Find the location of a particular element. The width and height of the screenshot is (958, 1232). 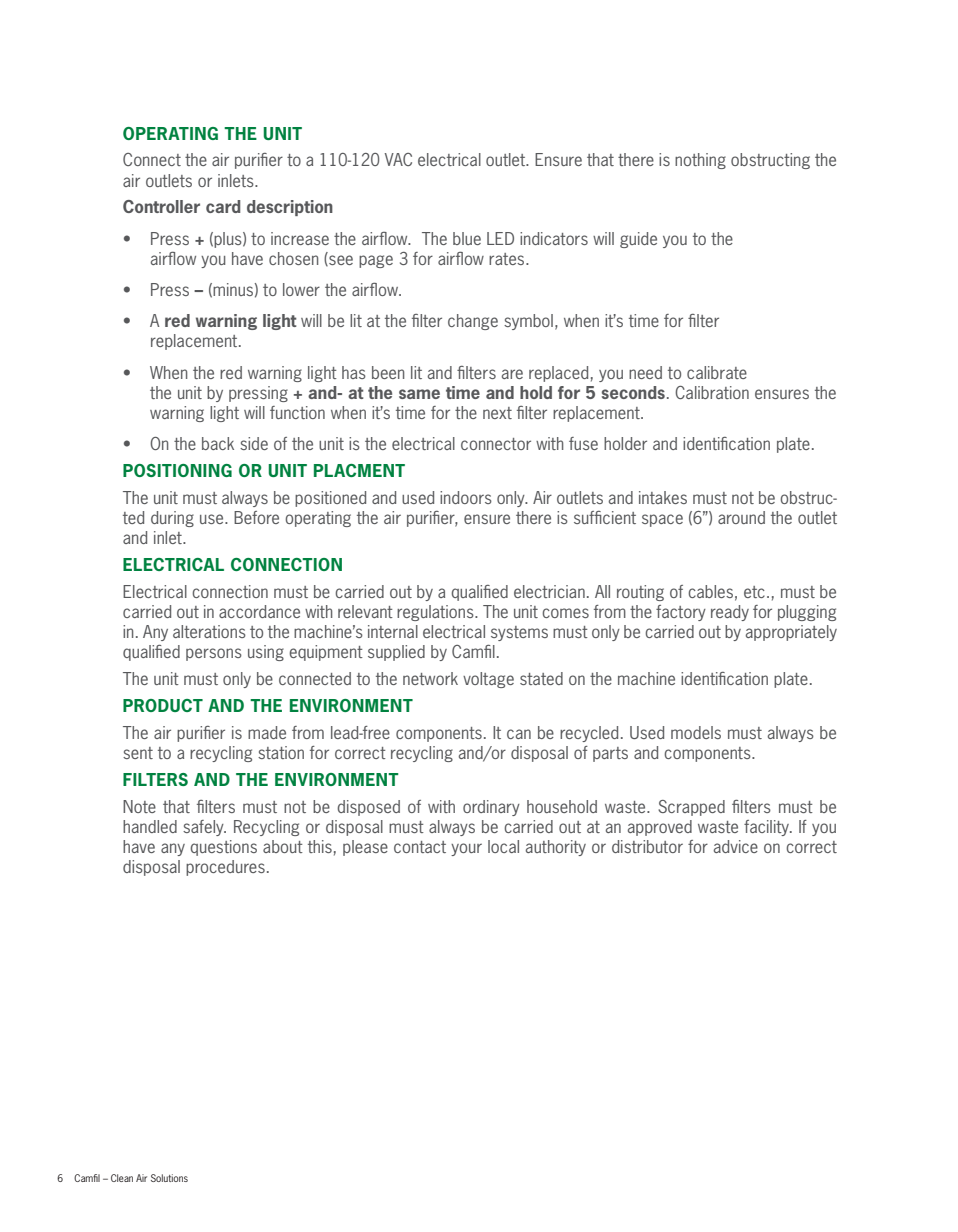

safely is located at coordinates (204, 828).
